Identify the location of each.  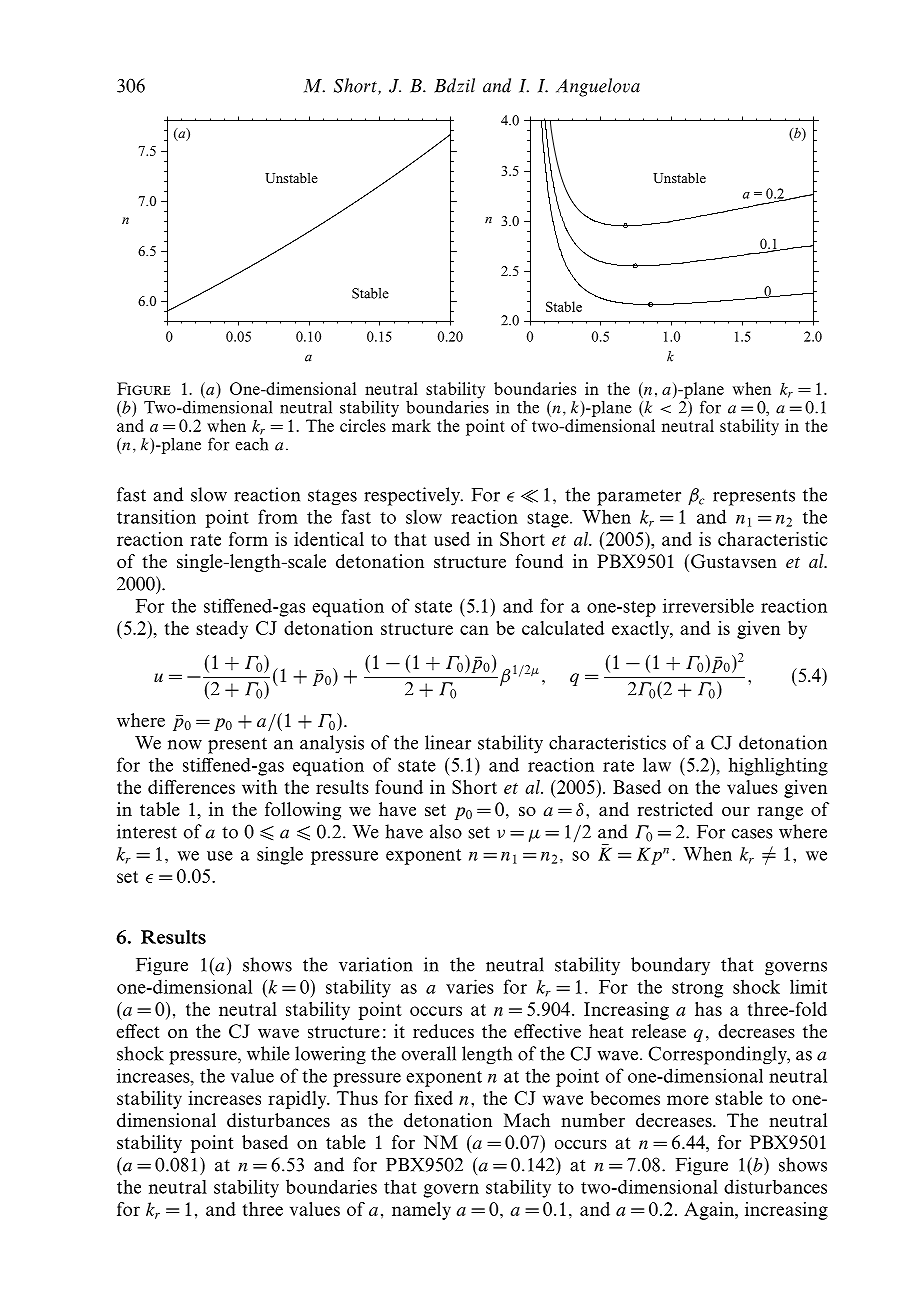
(252, 444).
